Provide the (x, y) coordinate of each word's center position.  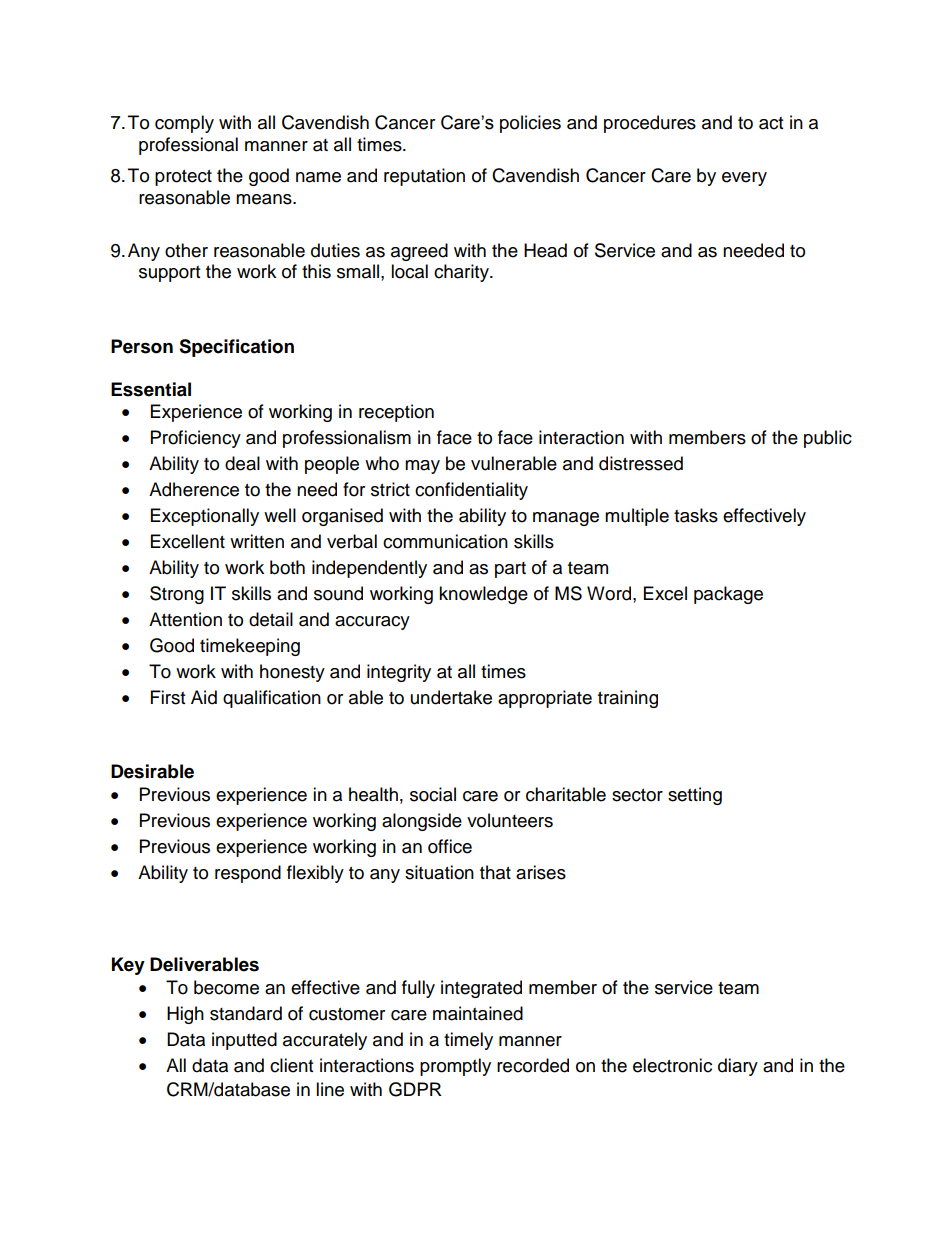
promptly (455, 1067)
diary (738, 1067)
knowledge (483, 595)
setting (695, 796)
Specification (236, 348)
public (828, 439)
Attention (185, 619)
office (450, 846)
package (728, 595)
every (744, 179)
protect (183, 178)
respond (248, 874)
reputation (424, 177)
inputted (244, 1041)
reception (396, 413)
